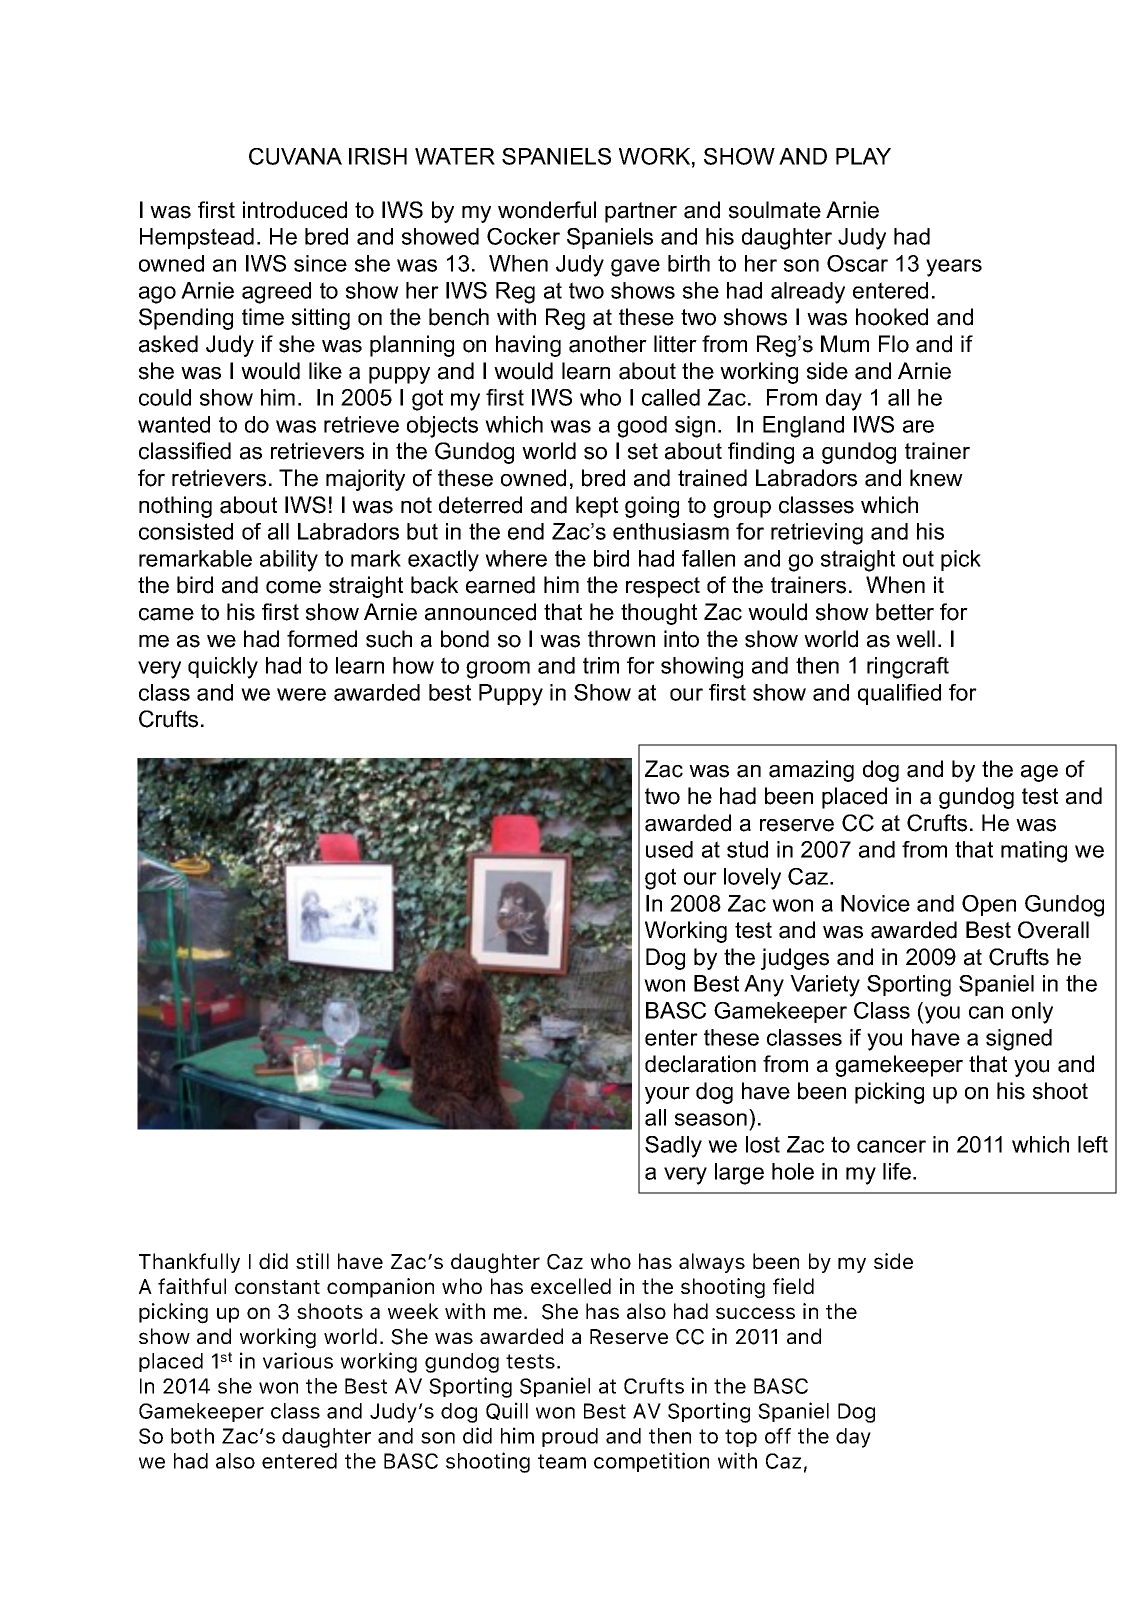 The width and height of the screenshot is (1140, 1612). What do you see at coordinates (293, 587) in the screenshot?
I see `come` at bounding box center [293, 587].
